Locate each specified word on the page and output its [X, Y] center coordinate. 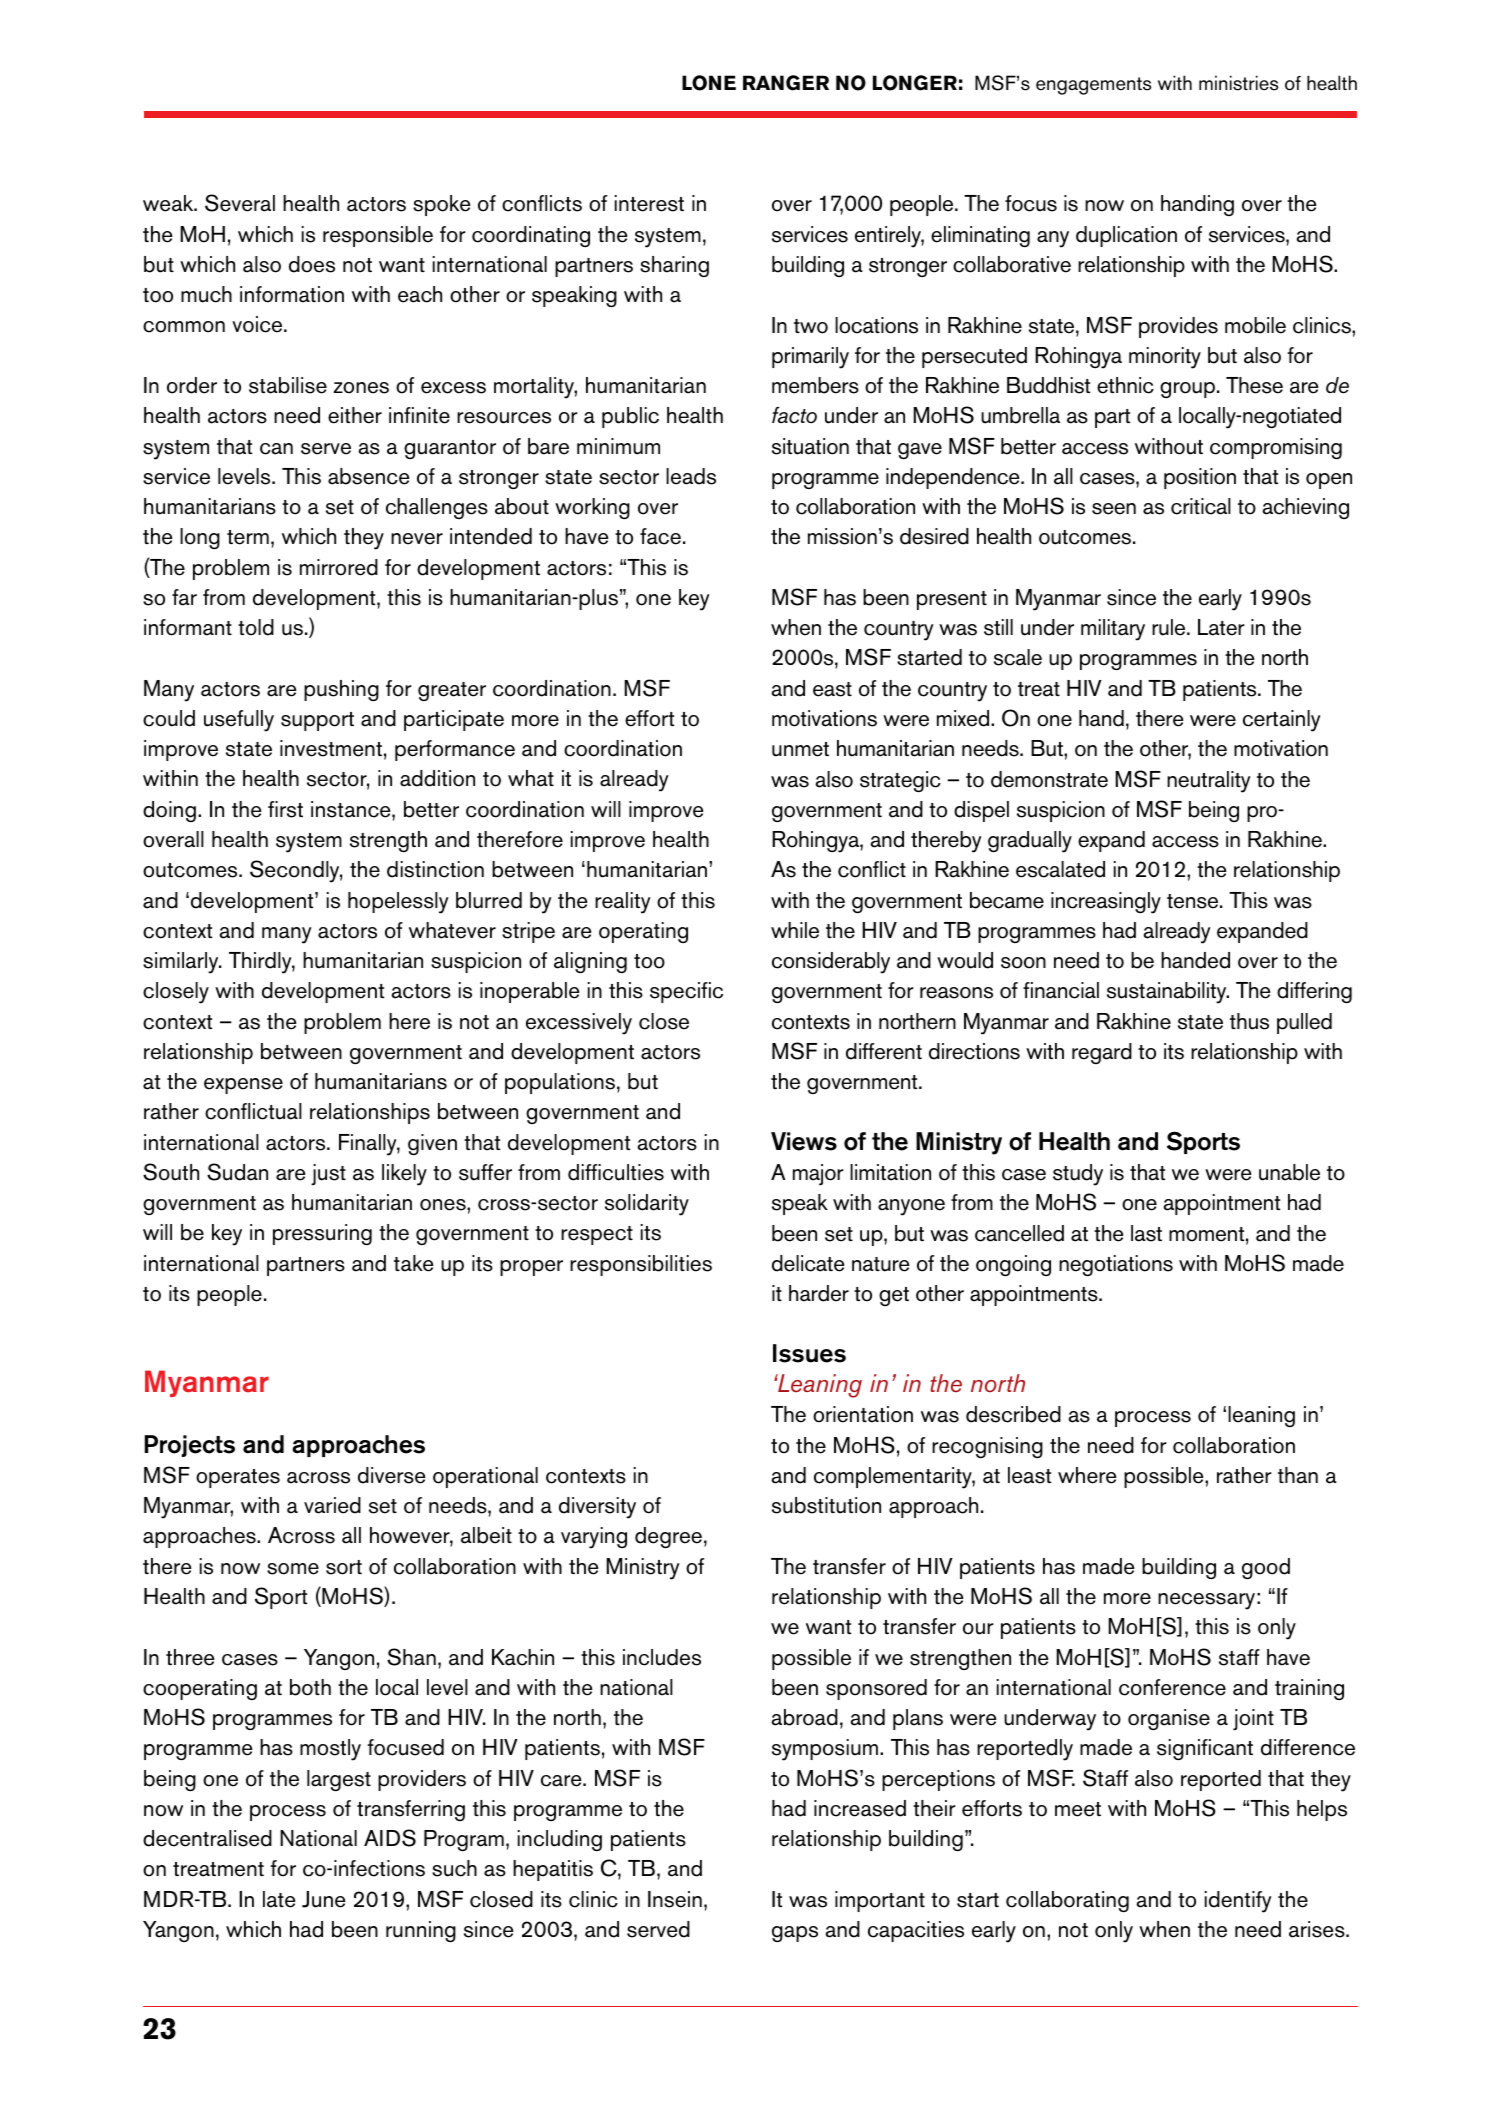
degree [668, 1537]
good [1266, 1568]
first [285, 809]
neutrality [1209, 782]
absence [369, 476]
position [1200, 478]
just [328, 1174]
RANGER [786, 83]
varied [332, 1505]
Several [240, 203]
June [324, 1899]
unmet [800, 749]
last [1146, 1233]
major [818, 1174]
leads [691, 476]
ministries [1238, 83]
